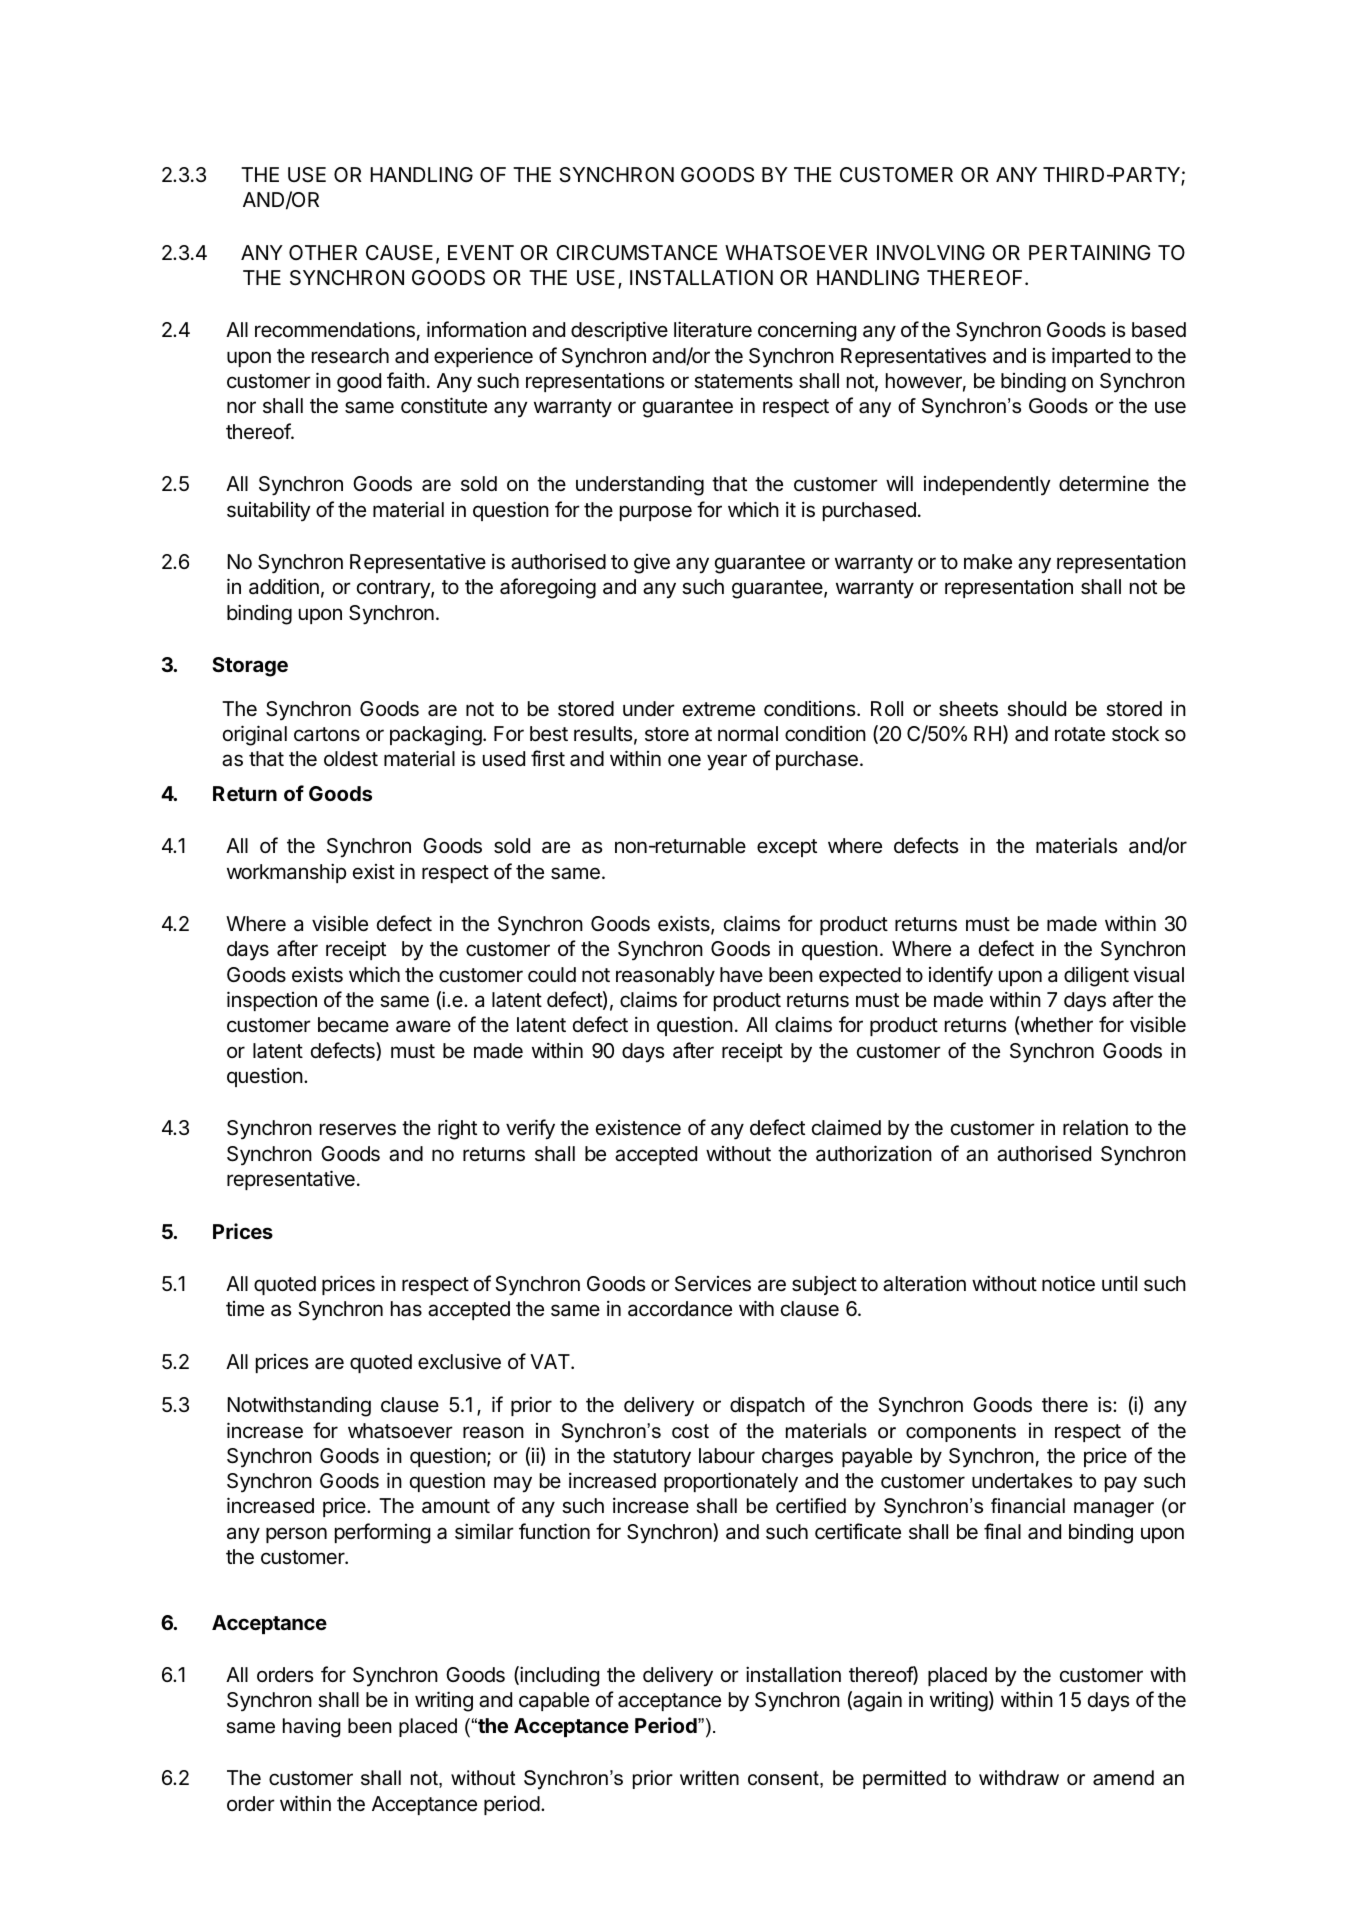 The height and width of the screenshot is (1908, 1349). I want to click on became, so click(353, 1024).
